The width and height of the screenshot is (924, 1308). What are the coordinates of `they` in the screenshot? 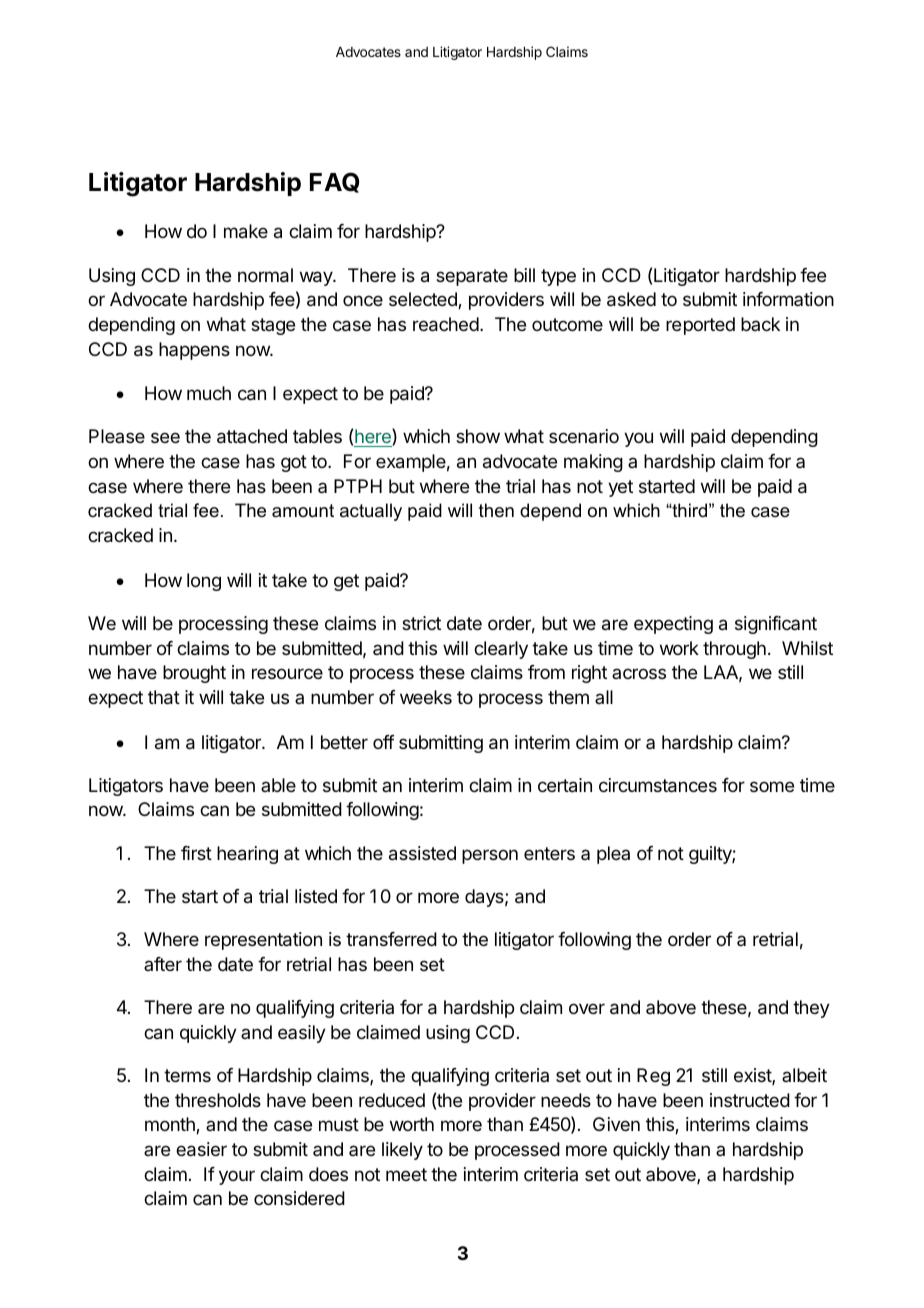 It's located at (811, 1009).
